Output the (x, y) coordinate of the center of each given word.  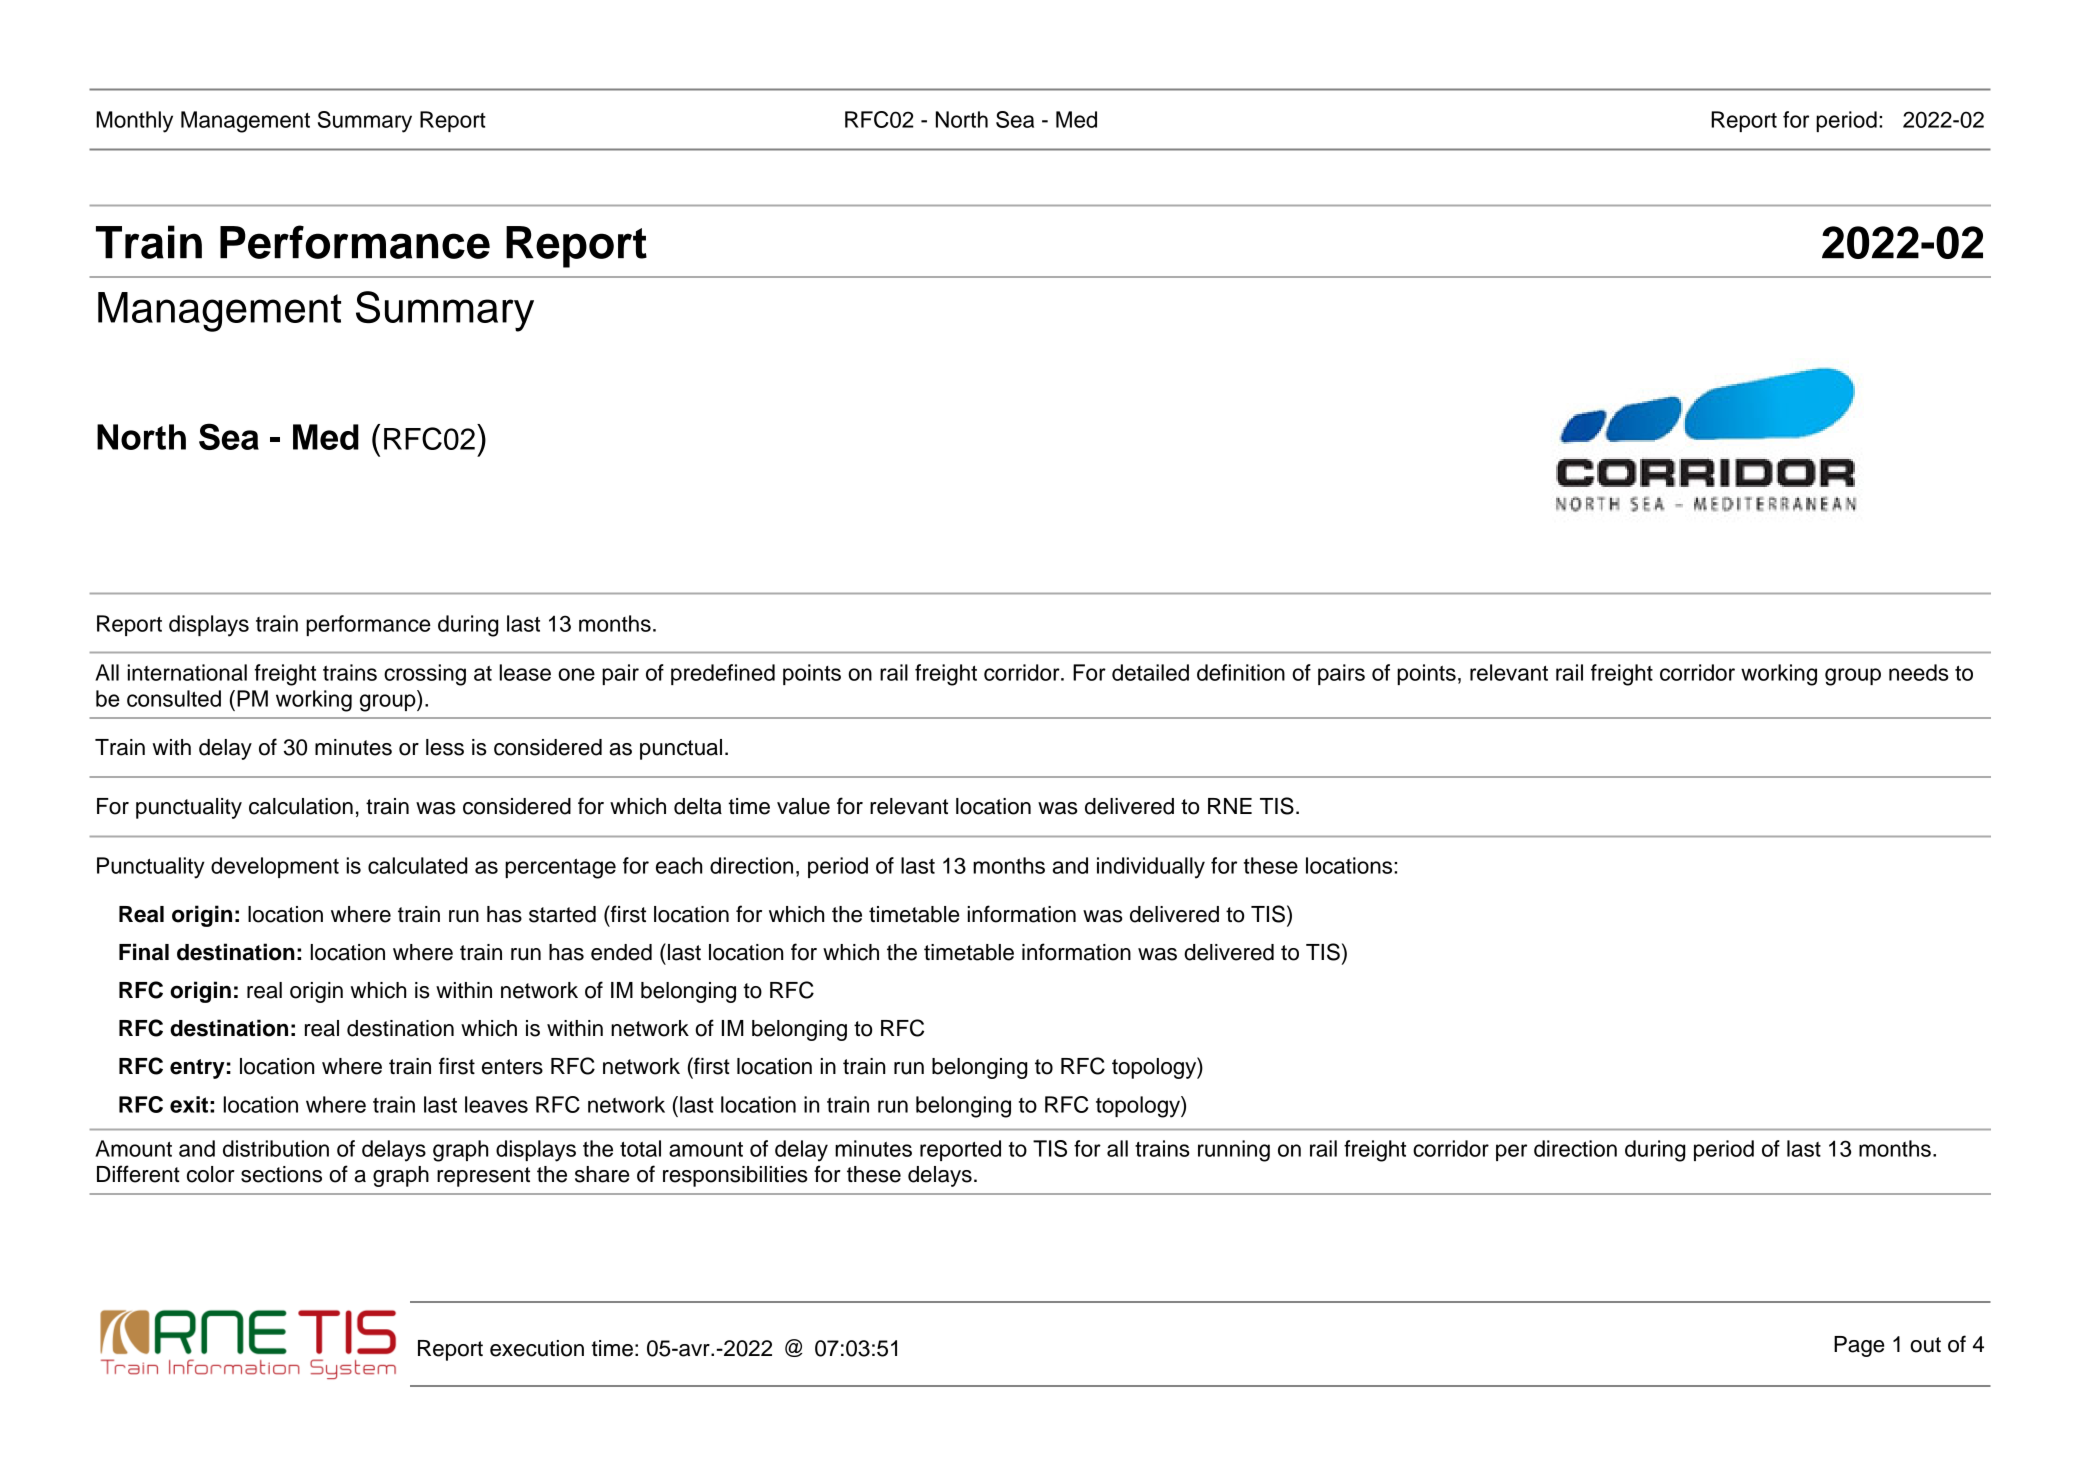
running (1234, 1151)
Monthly (134, 122)
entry (197, 1069)
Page (1859, 1346)
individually (1151, 868)
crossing (425, 675)
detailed (1150, 672)
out (1925, 1345)
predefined (723, 674)
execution (537, 1348)
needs (1919, 672)
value (803, 806)
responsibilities (735, 1176)
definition (1241, 672)
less (445, 747)
